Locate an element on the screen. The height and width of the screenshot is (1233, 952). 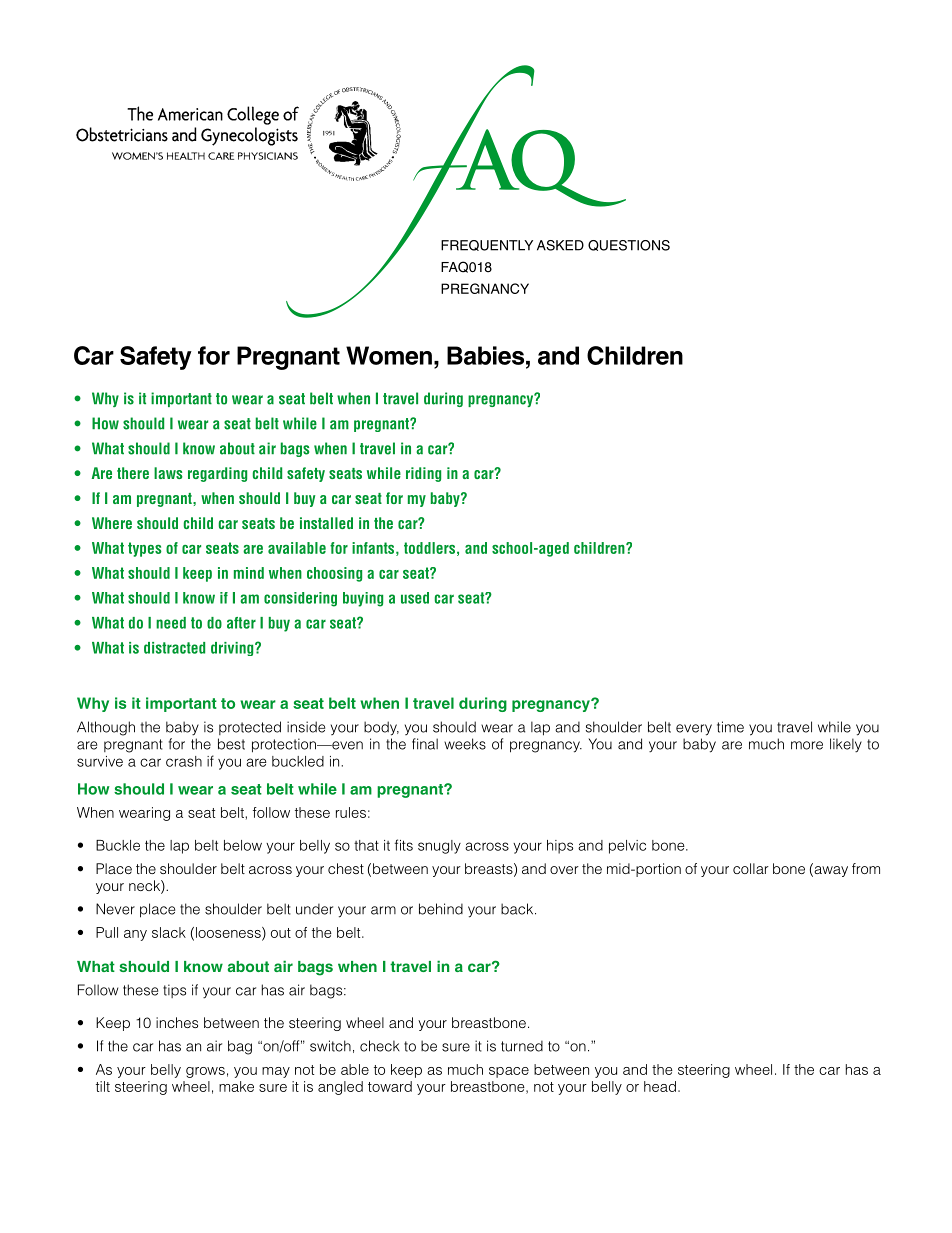
time is located at coordinates (730, 727).
